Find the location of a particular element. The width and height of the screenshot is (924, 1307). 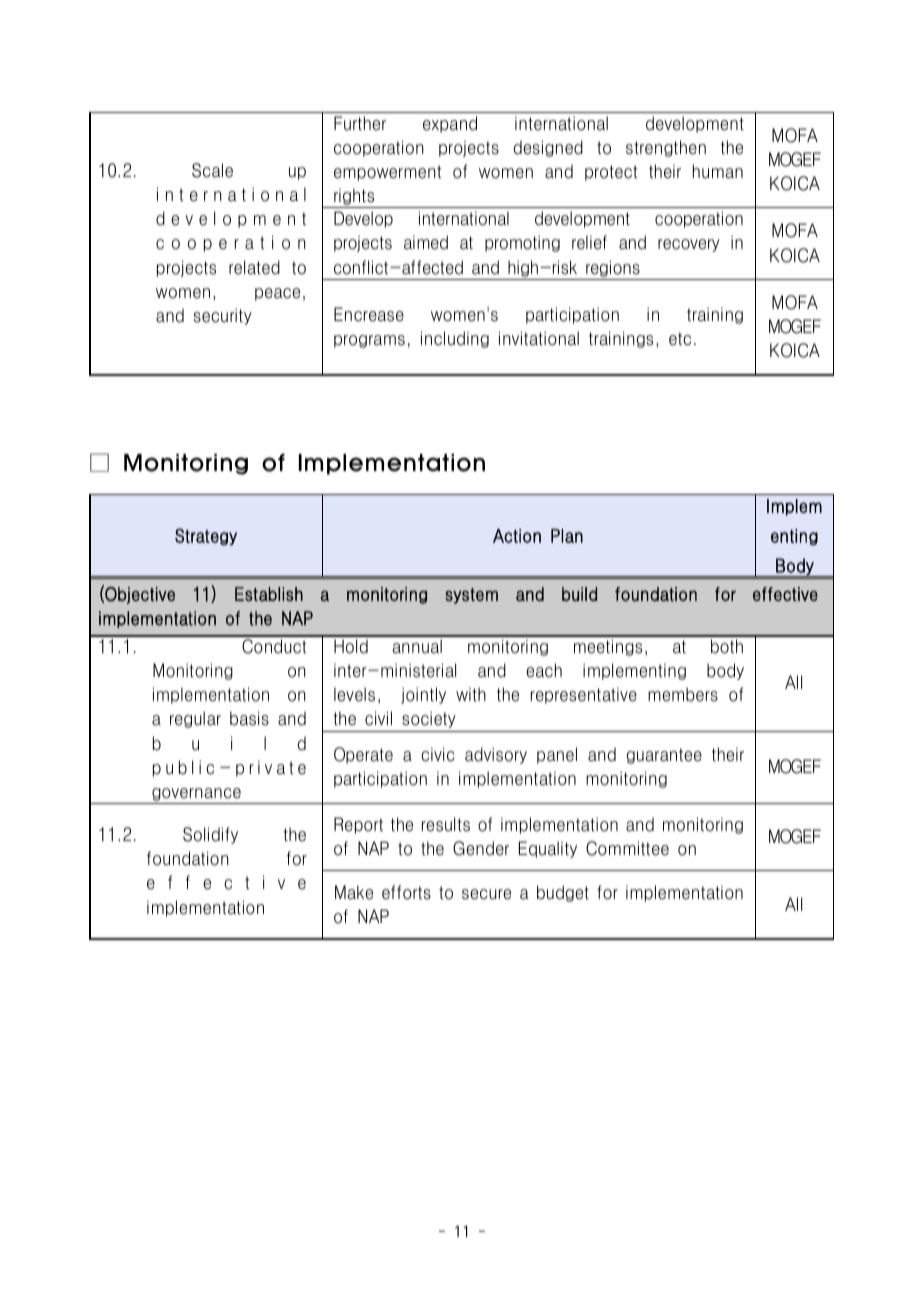

Solidify is located at coordinates (210, 835).
